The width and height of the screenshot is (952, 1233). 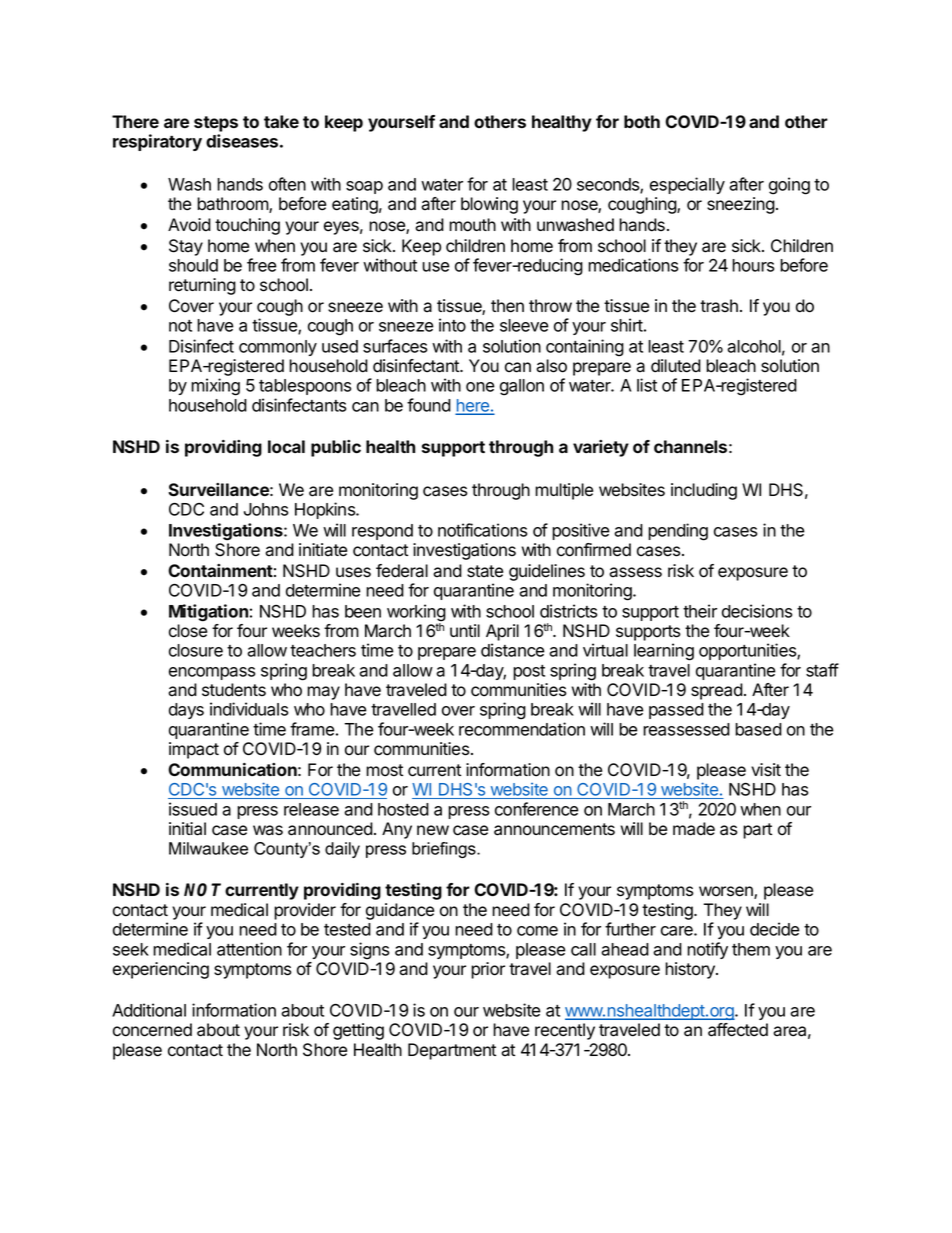 I want to click on briefings, so click(x=445, y=850).
